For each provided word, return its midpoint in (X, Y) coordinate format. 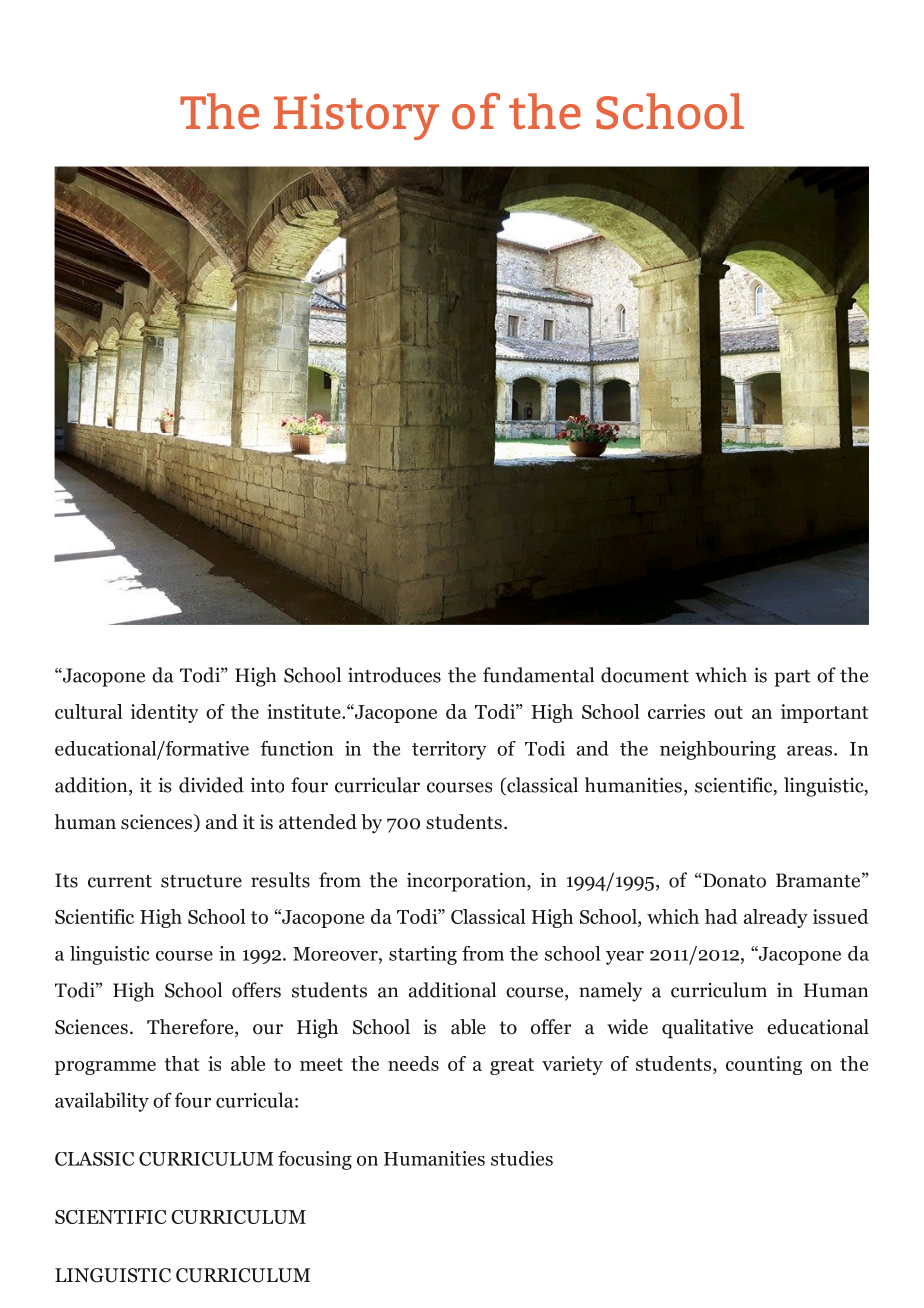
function (296, 748)
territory (449, 750)
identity (164, 713)
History (356, 116)
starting (423, 955)
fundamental (538, 675)
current (120, 881)
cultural (89, 711)
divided (211, 785)
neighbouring (718, 750)
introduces (394, 675)
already (776, 918)
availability (102, 1102)
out (728, 712)
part (792, 678)
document (645, 675)
